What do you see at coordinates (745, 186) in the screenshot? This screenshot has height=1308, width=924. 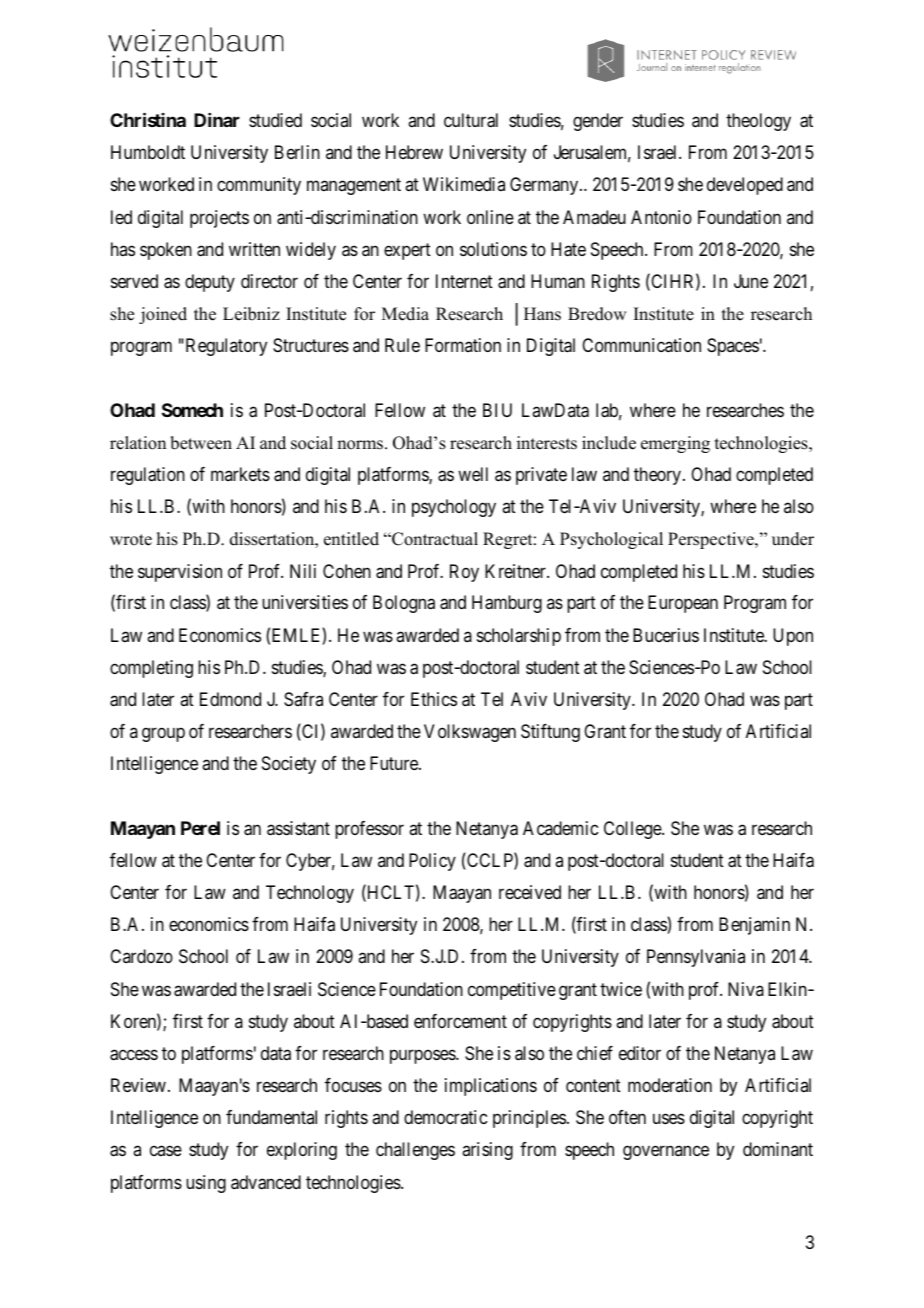 I see `developed` at bounding box center [745, 186].
